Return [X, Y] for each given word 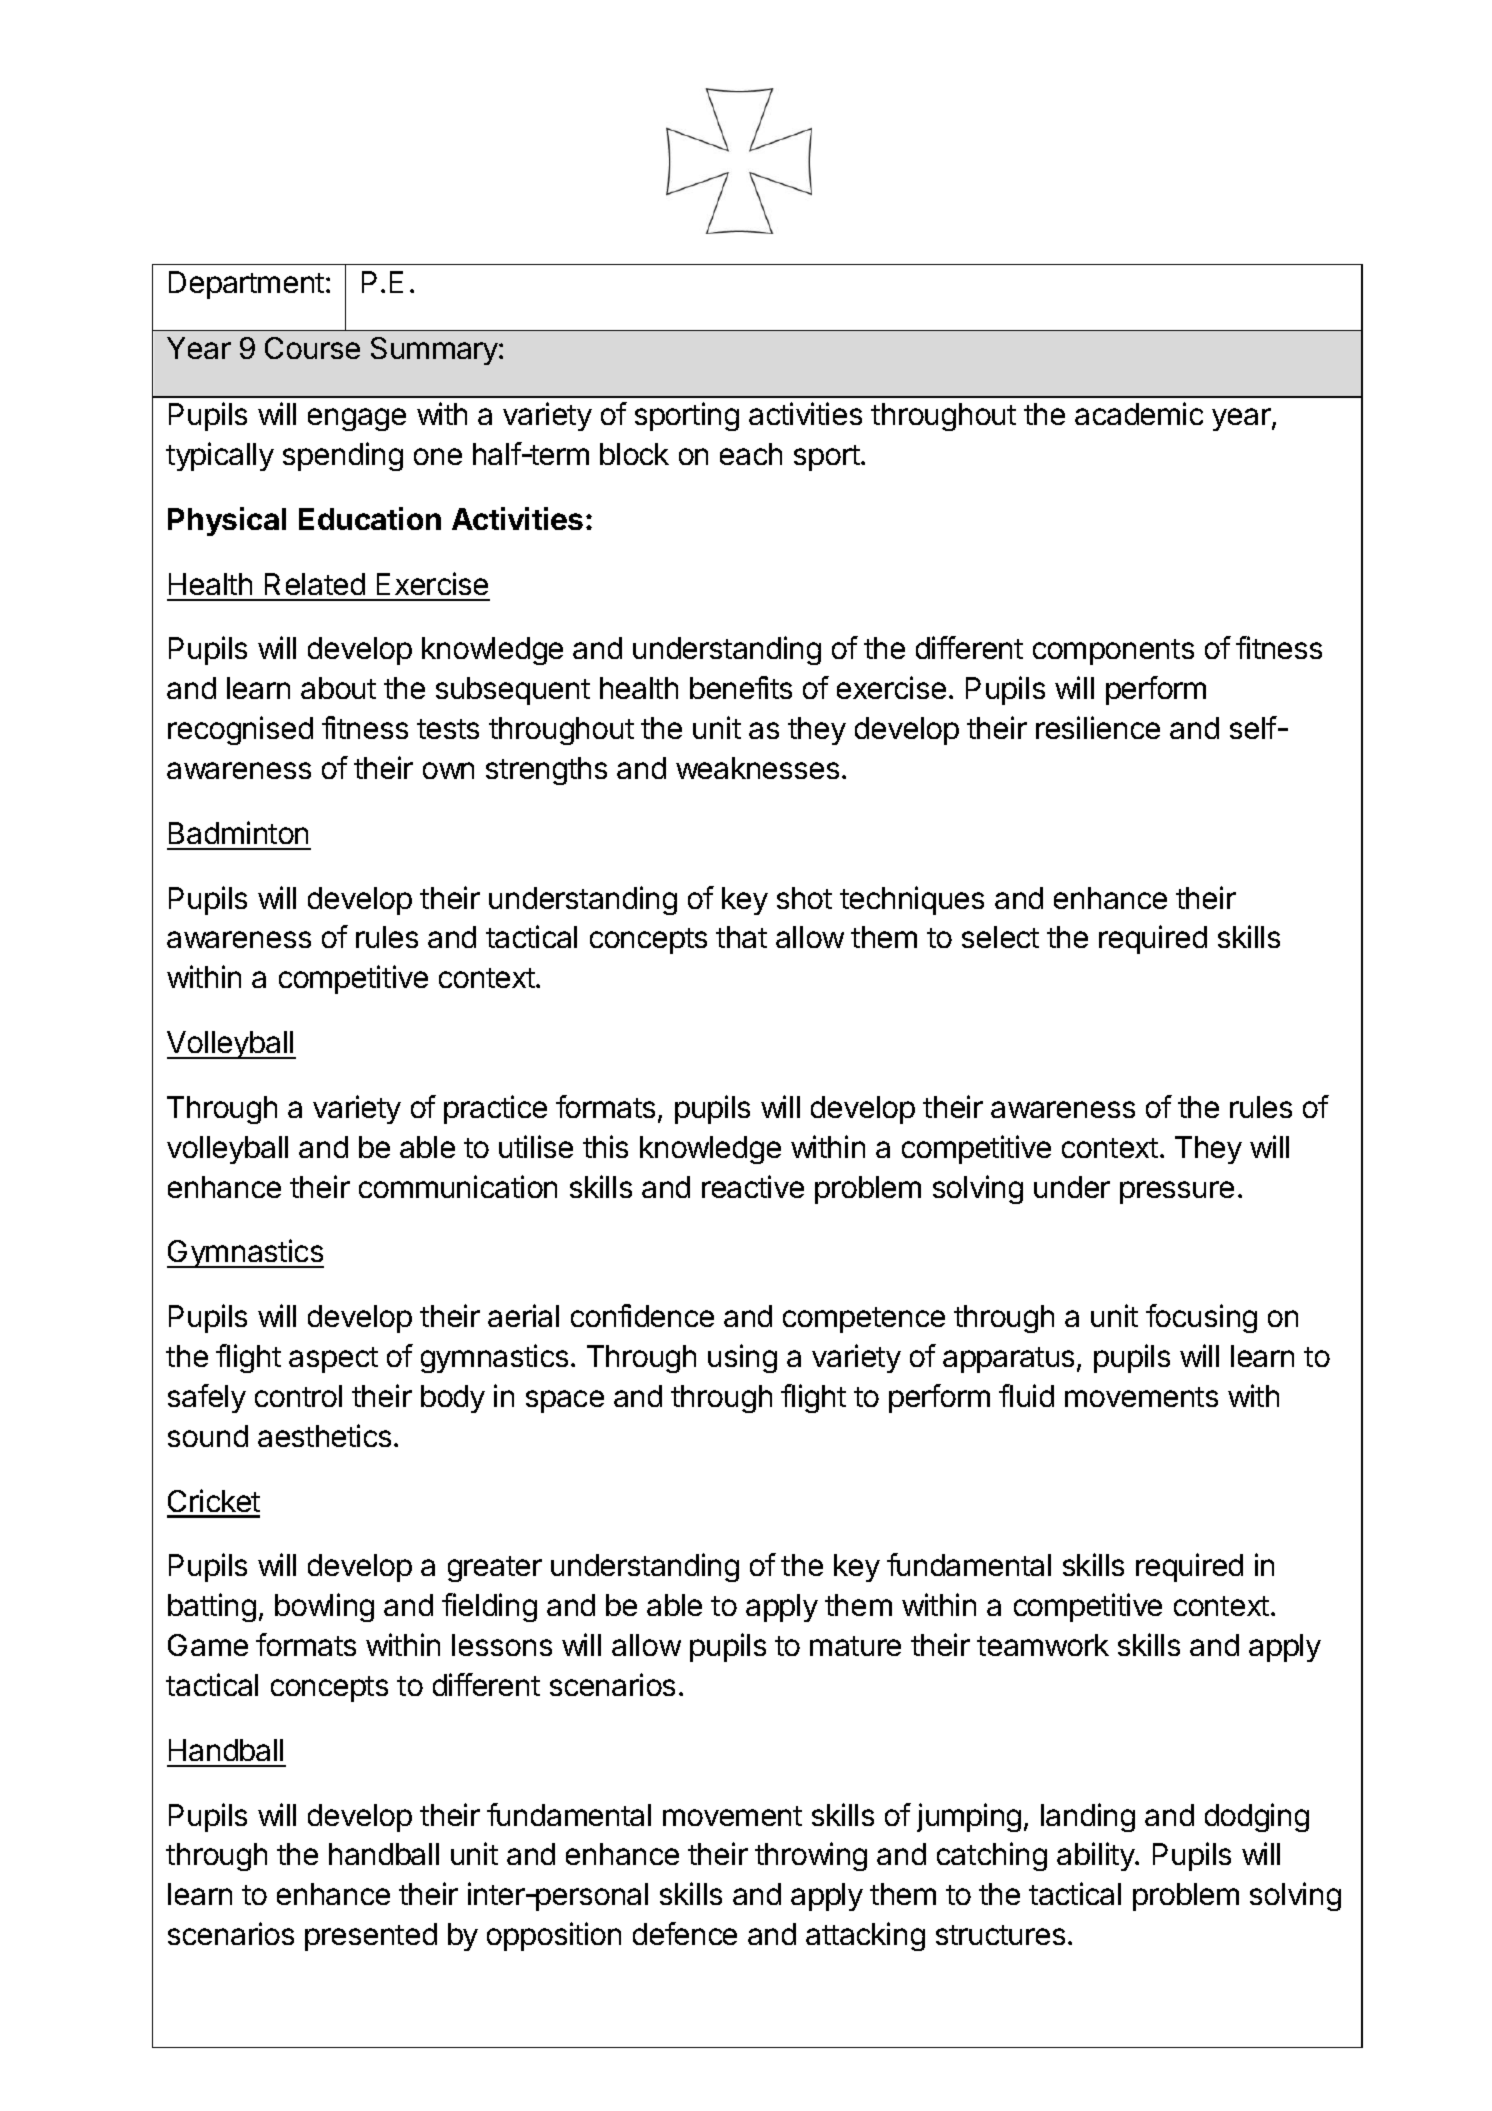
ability [1096, 1856]
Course [312, 348]
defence [685, 1933]
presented [371, 1937]
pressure [1177, 1192]
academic [1139, 413]
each [751, 454]
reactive [753, 1186]
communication [458, 1186]
